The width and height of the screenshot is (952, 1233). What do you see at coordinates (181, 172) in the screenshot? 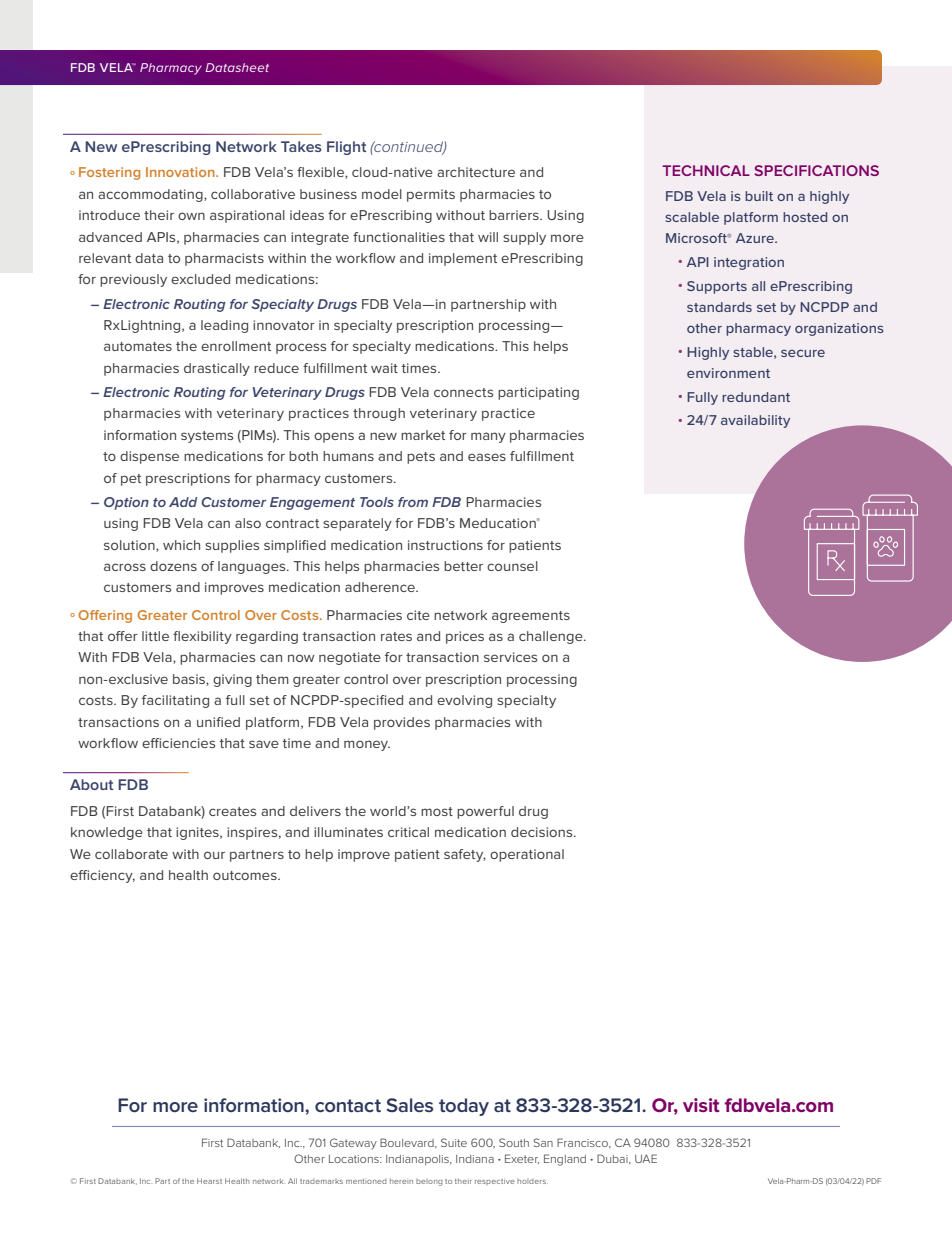
I see `Innovation` at bounding box center [181, 172].
